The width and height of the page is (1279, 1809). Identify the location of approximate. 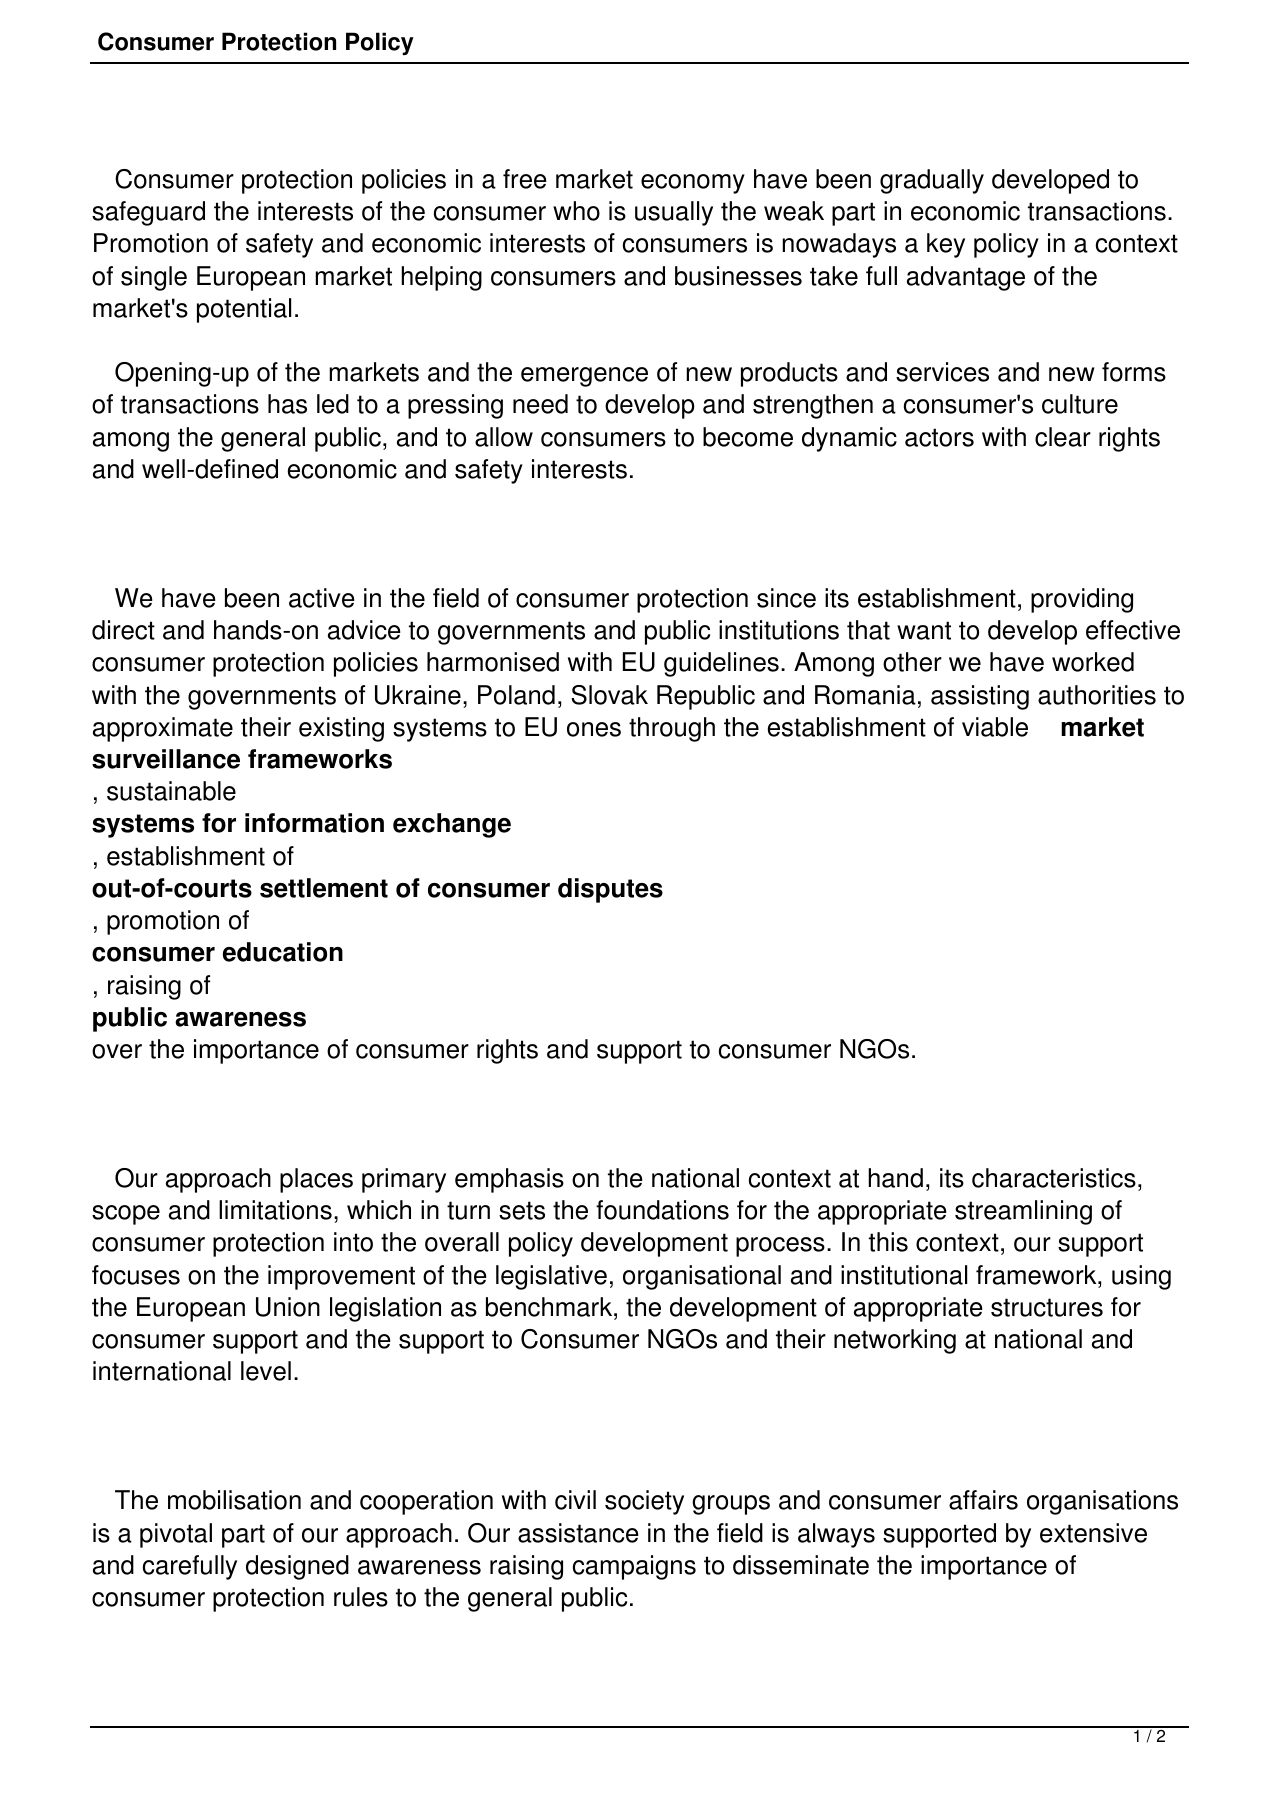
(163, 729).
